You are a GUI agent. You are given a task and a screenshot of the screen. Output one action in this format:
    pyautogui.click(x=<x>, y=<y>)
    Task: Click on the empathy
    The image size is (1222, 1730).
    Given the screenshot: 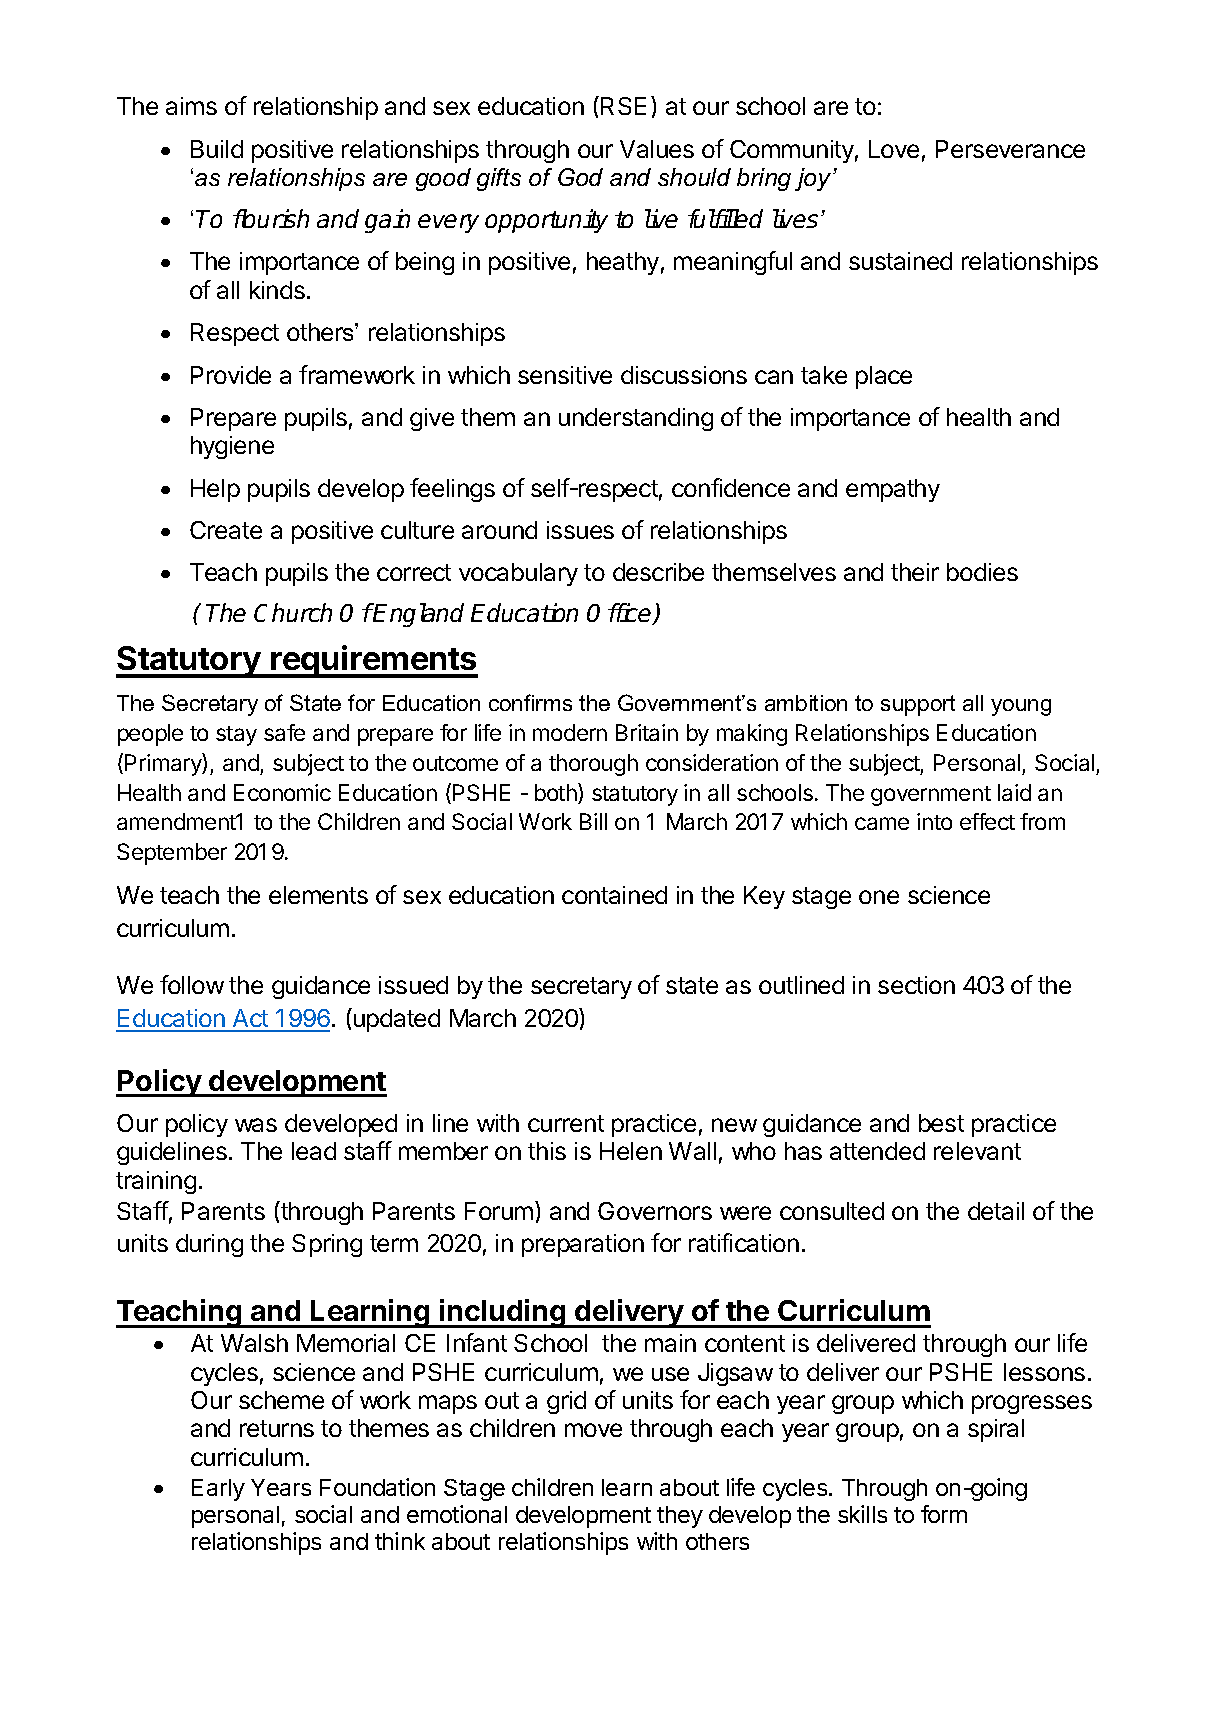 What is the action you would take?
    pyautogui.click(x=893, y=490)
